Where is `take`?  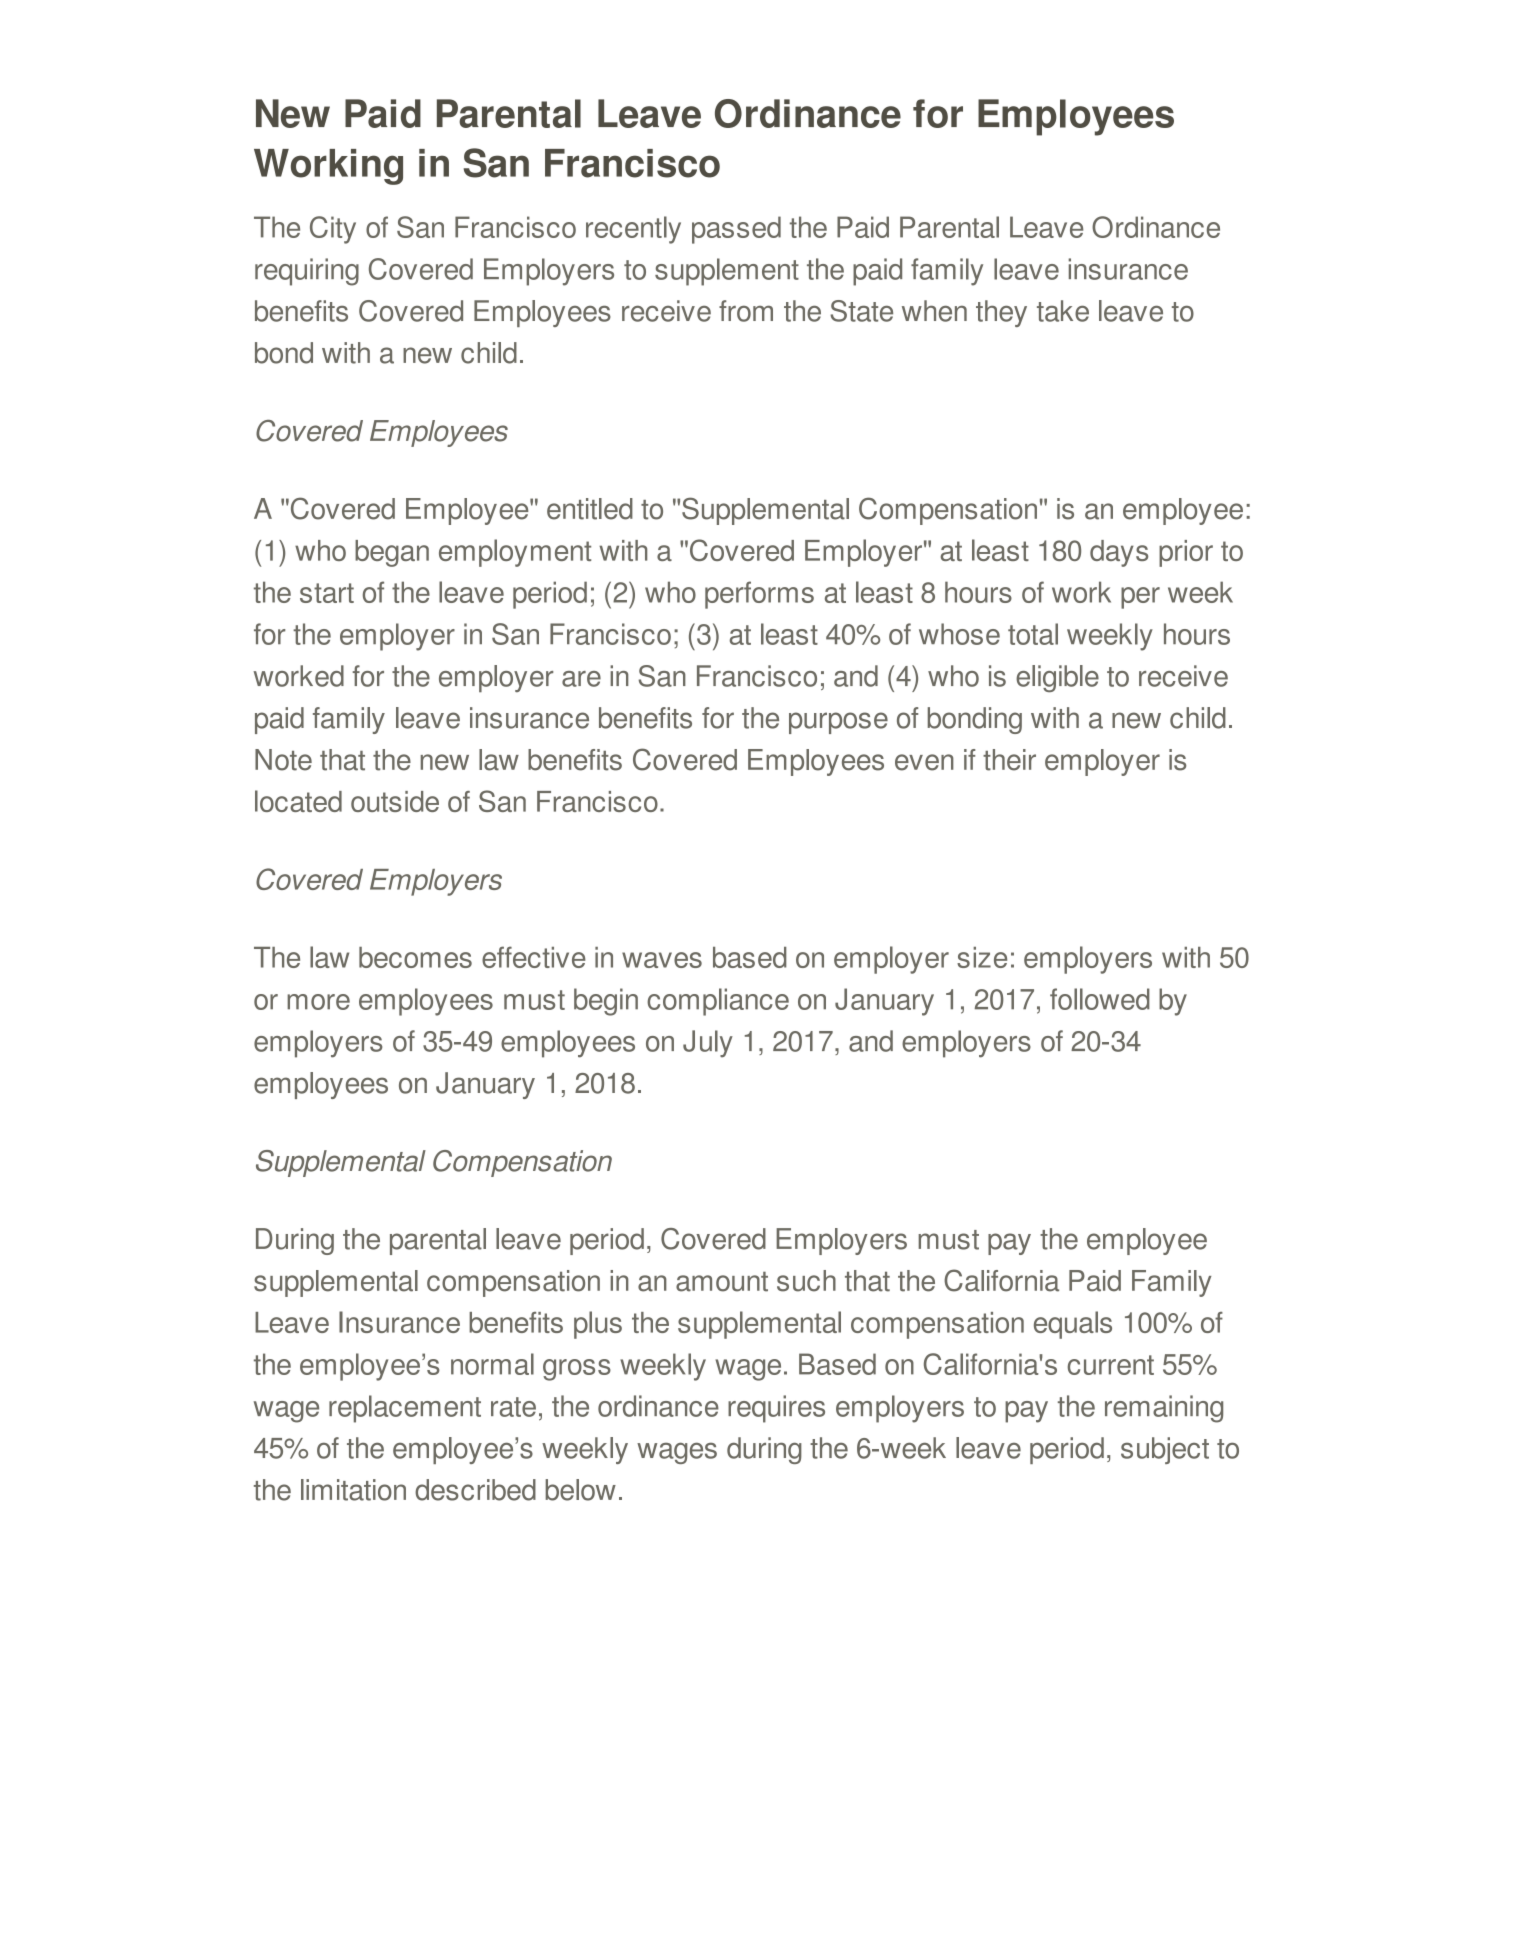 take is located at coordinates (1063, 311).
